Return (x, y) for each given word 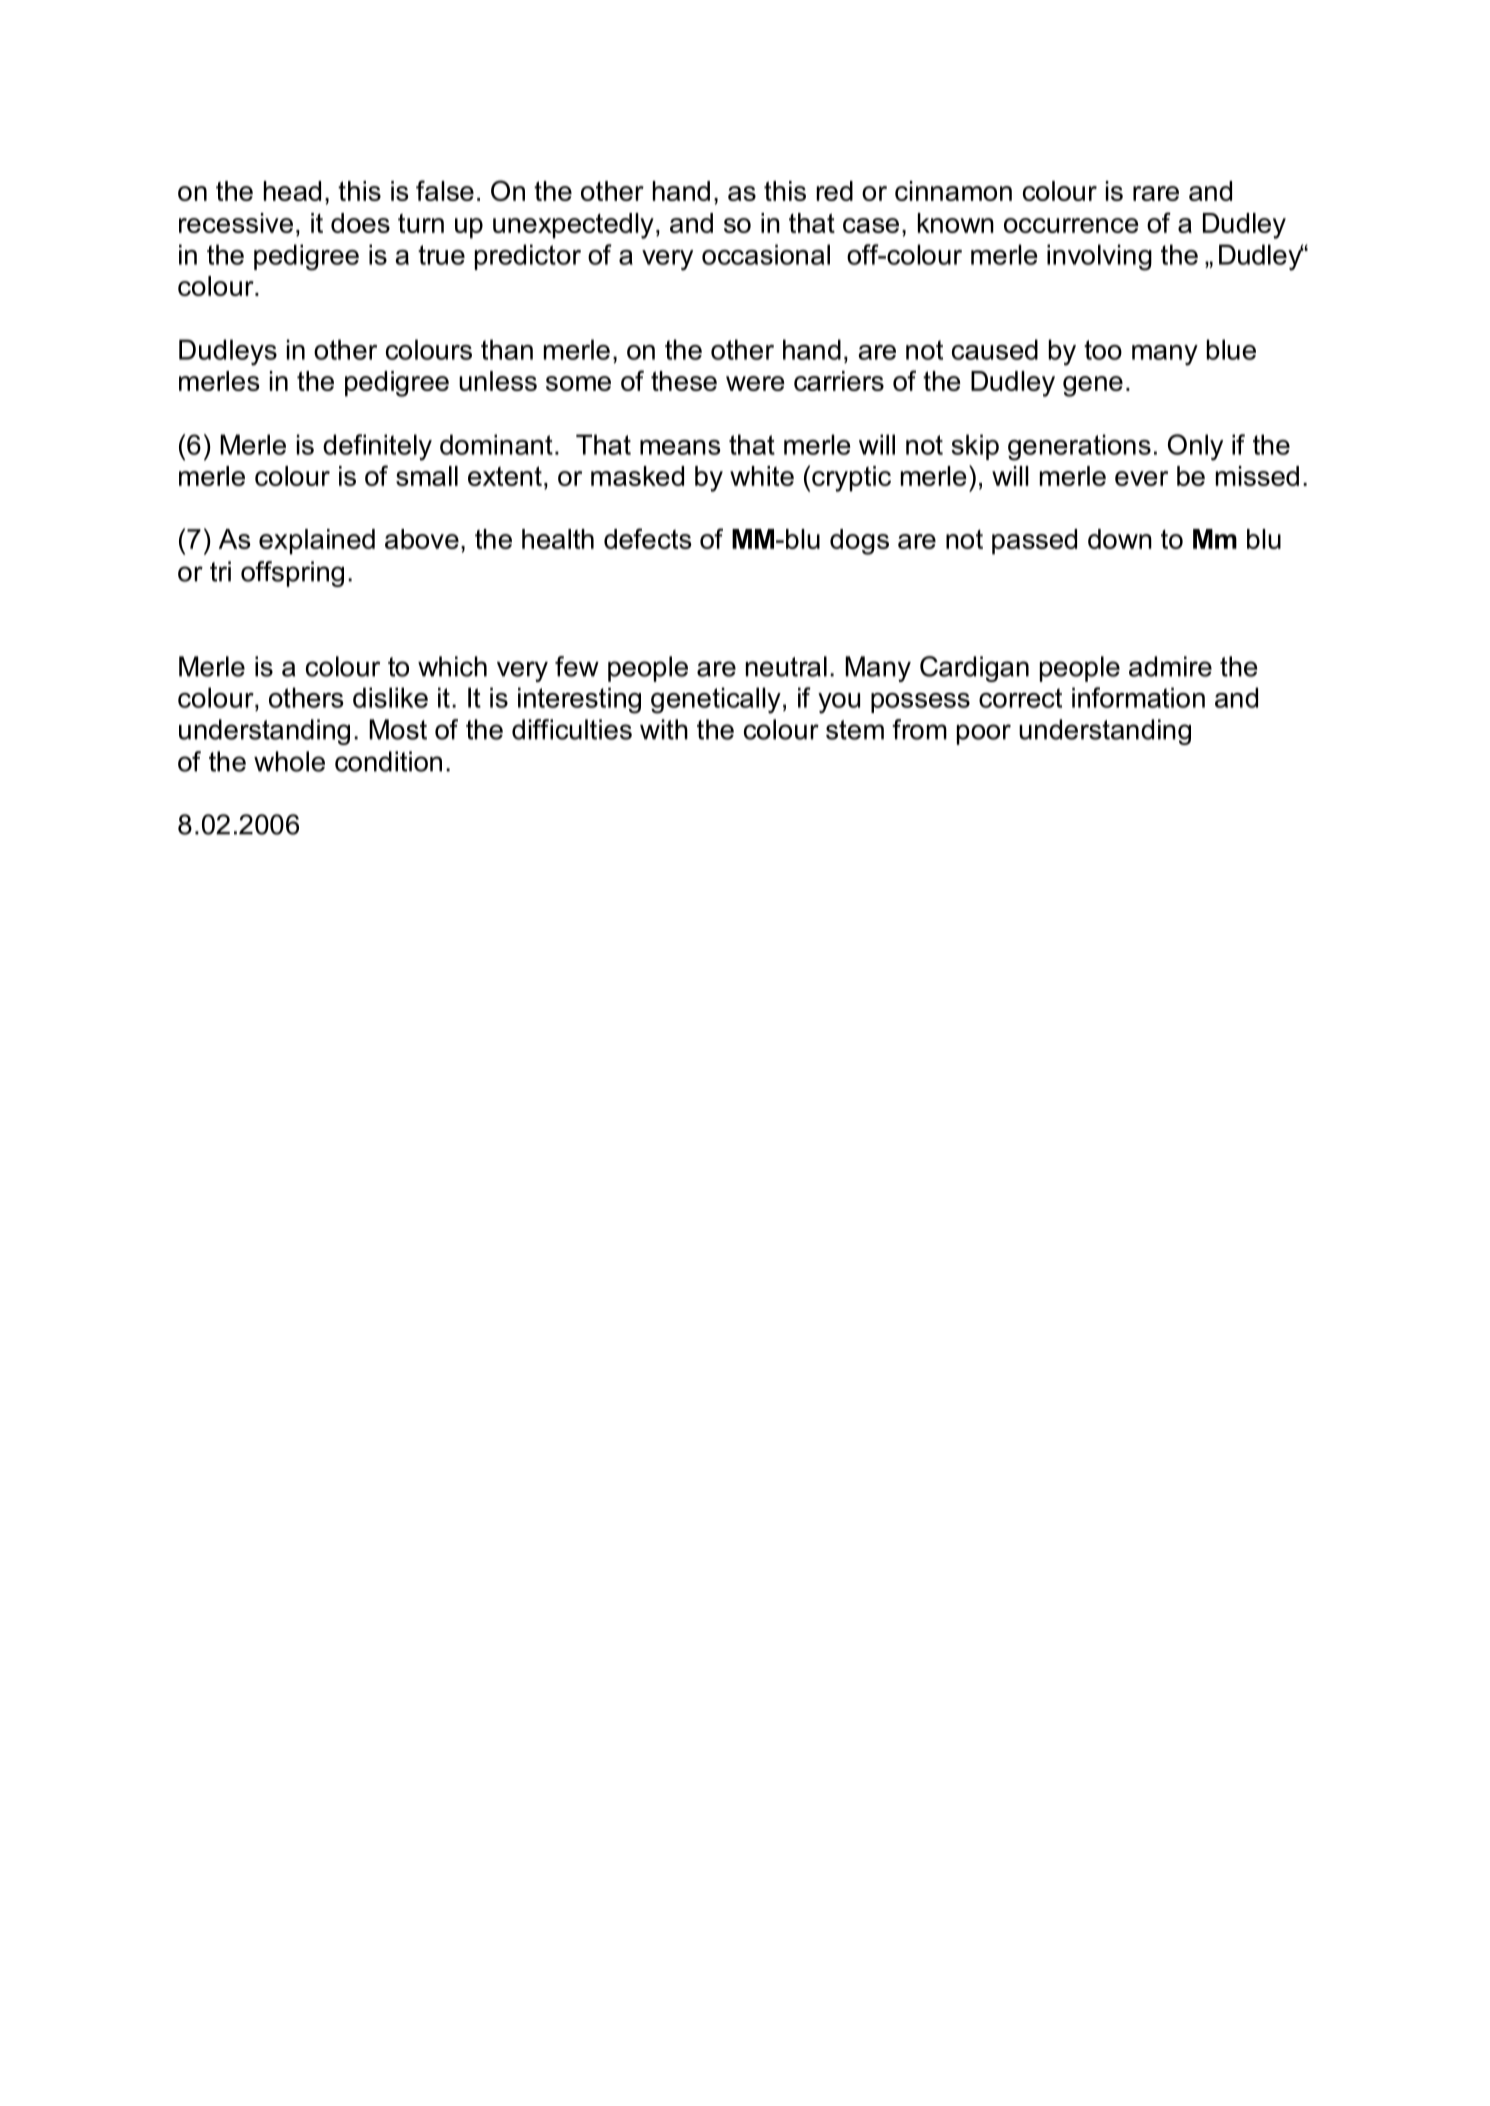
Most (398, 729)
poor (984, 734)
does (360, 223)
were (755, 383)
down (1120, 539)
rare (1156, 193)
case (871, 225)
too (1103, 350)
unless (498, 381)
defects (648, 538)
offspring (292, 574)
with (664, 729)
